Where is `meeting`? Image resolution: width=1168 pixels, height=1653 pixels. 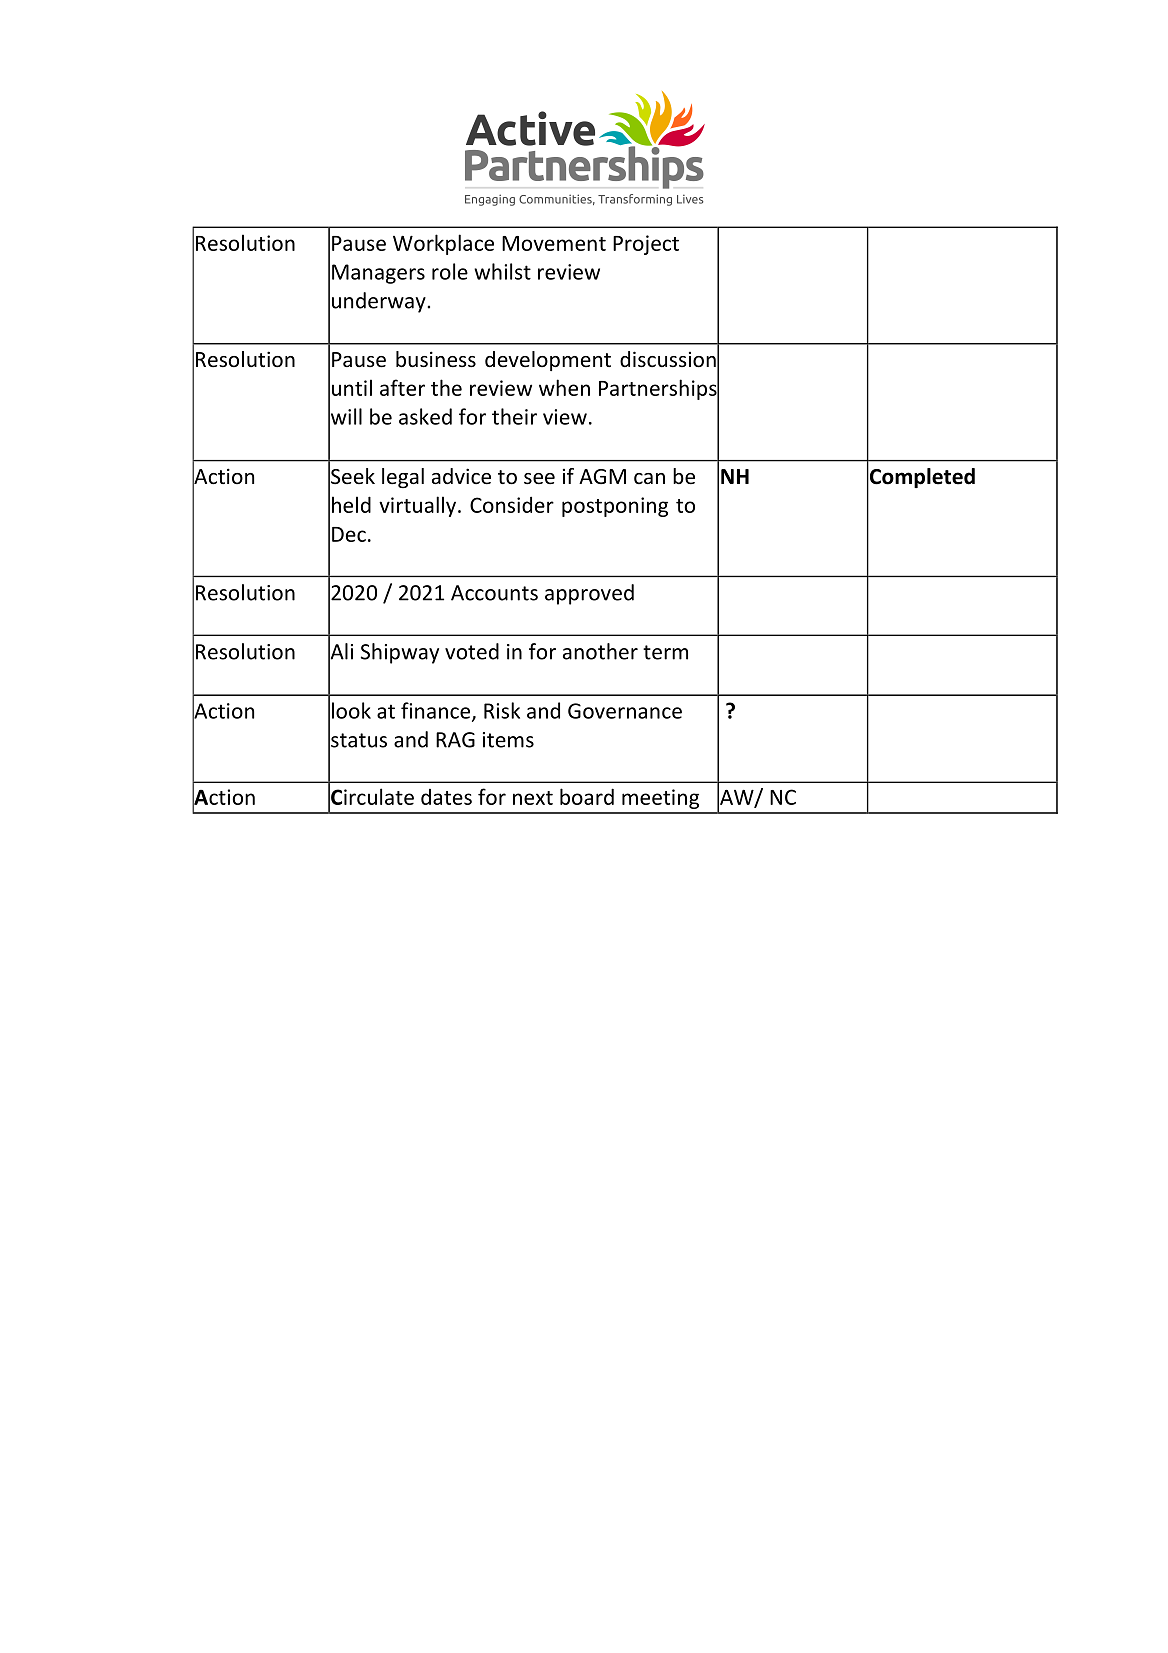 meeting is located at coordinates (660, 799).
